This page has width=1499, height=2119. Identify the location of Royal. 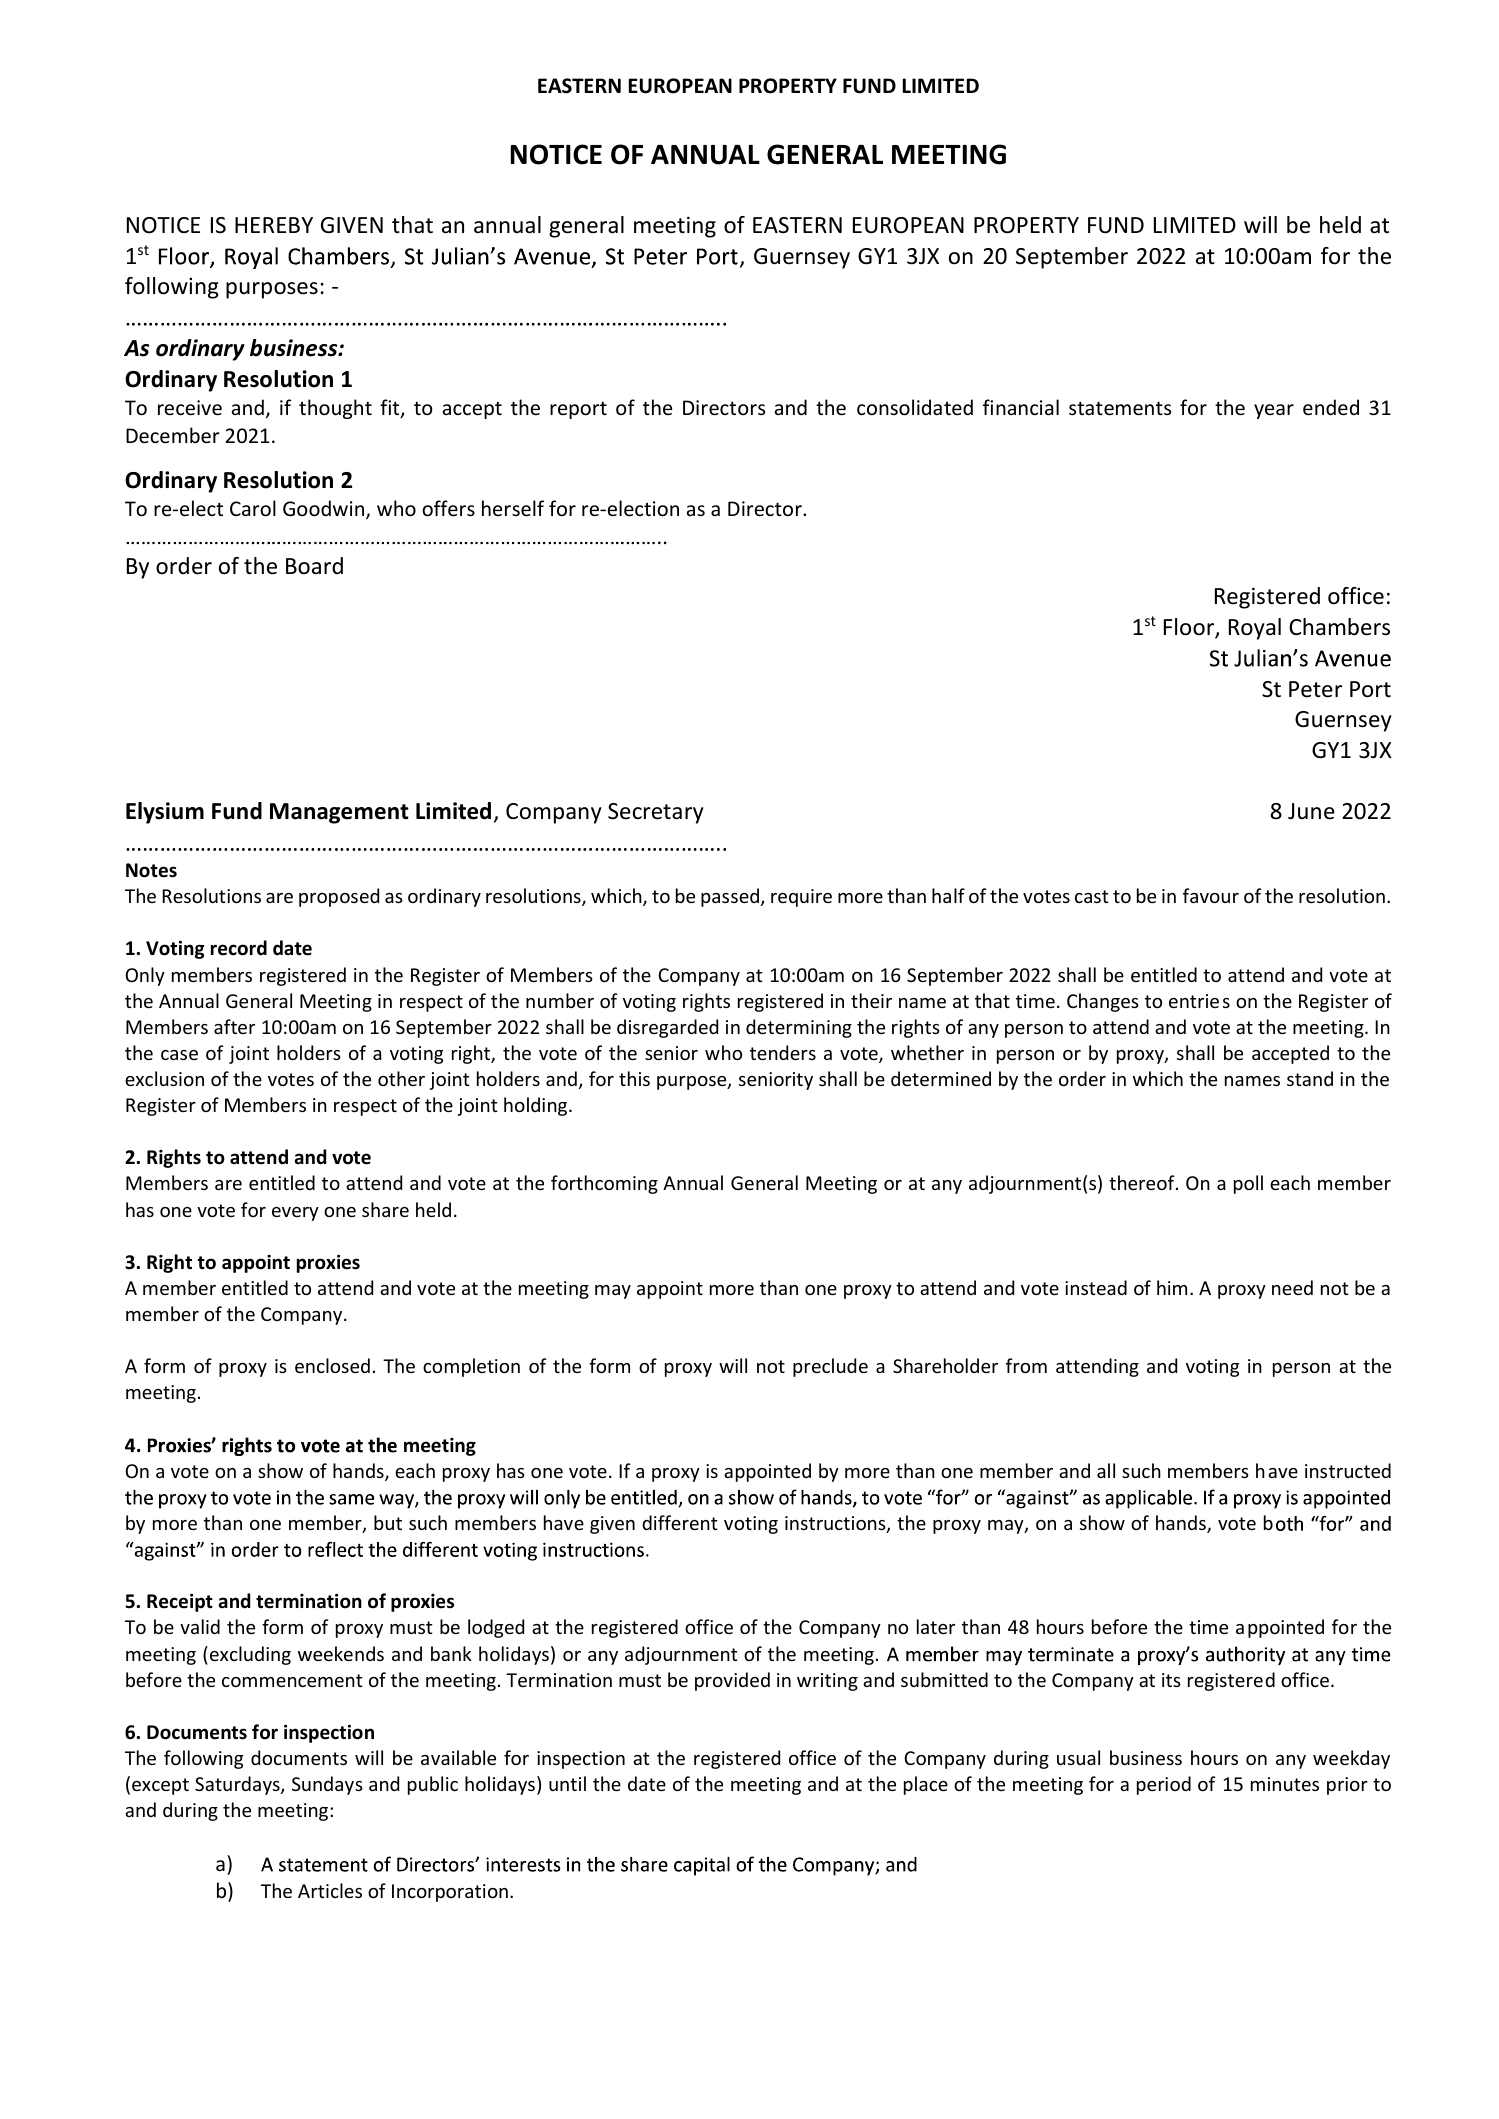
(1255, 629).
